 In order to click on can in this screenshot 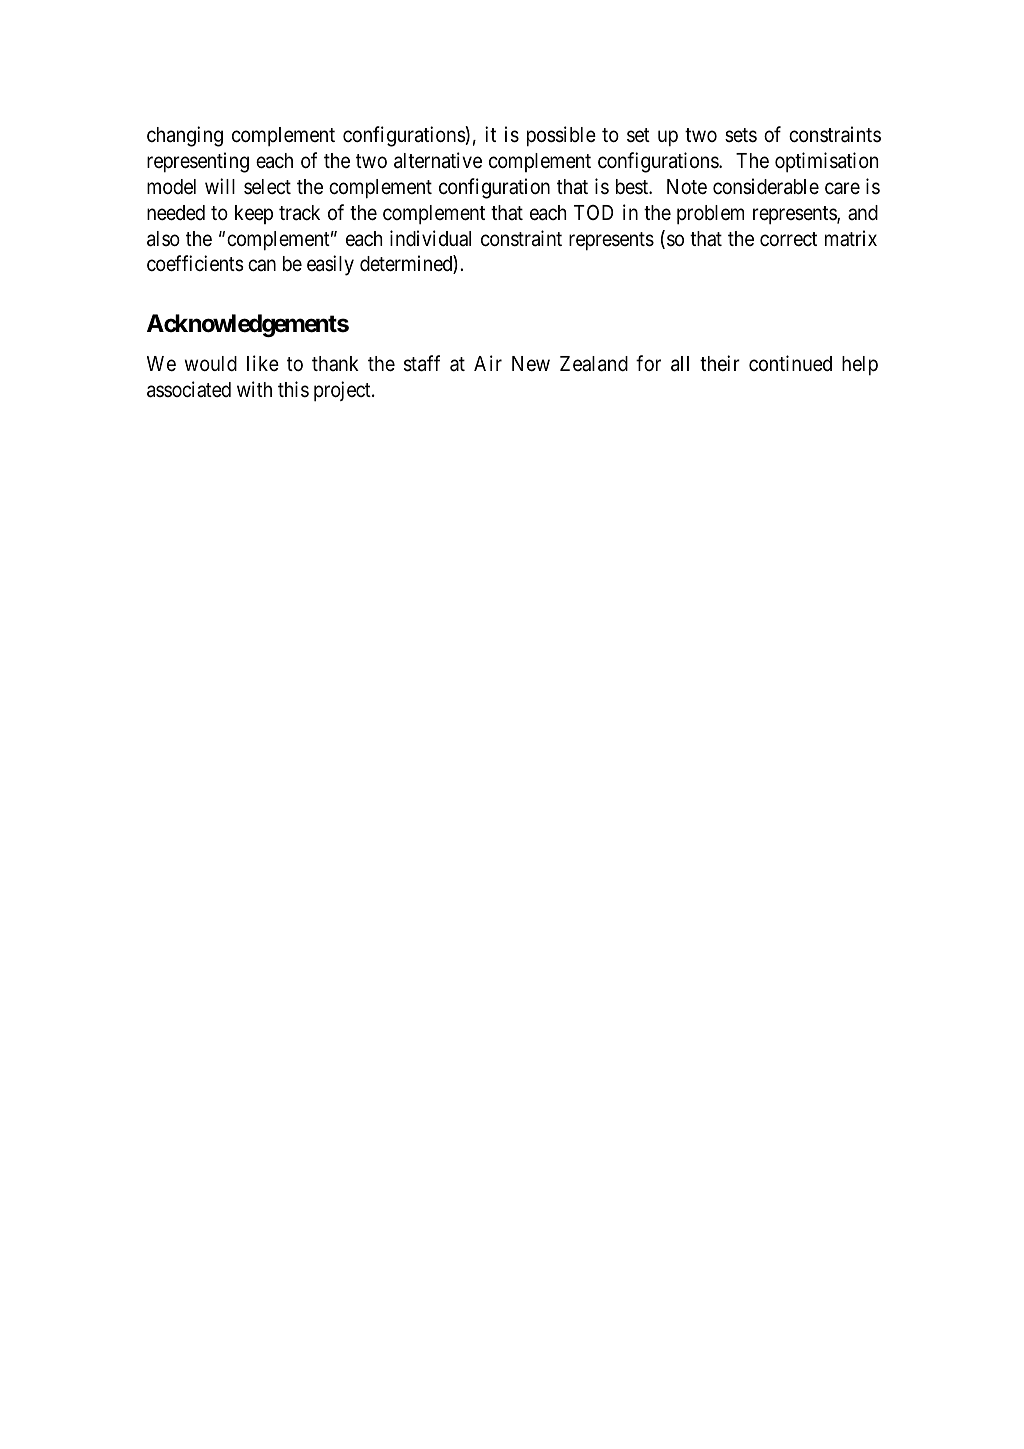, I will do `click(262, 266)`.
